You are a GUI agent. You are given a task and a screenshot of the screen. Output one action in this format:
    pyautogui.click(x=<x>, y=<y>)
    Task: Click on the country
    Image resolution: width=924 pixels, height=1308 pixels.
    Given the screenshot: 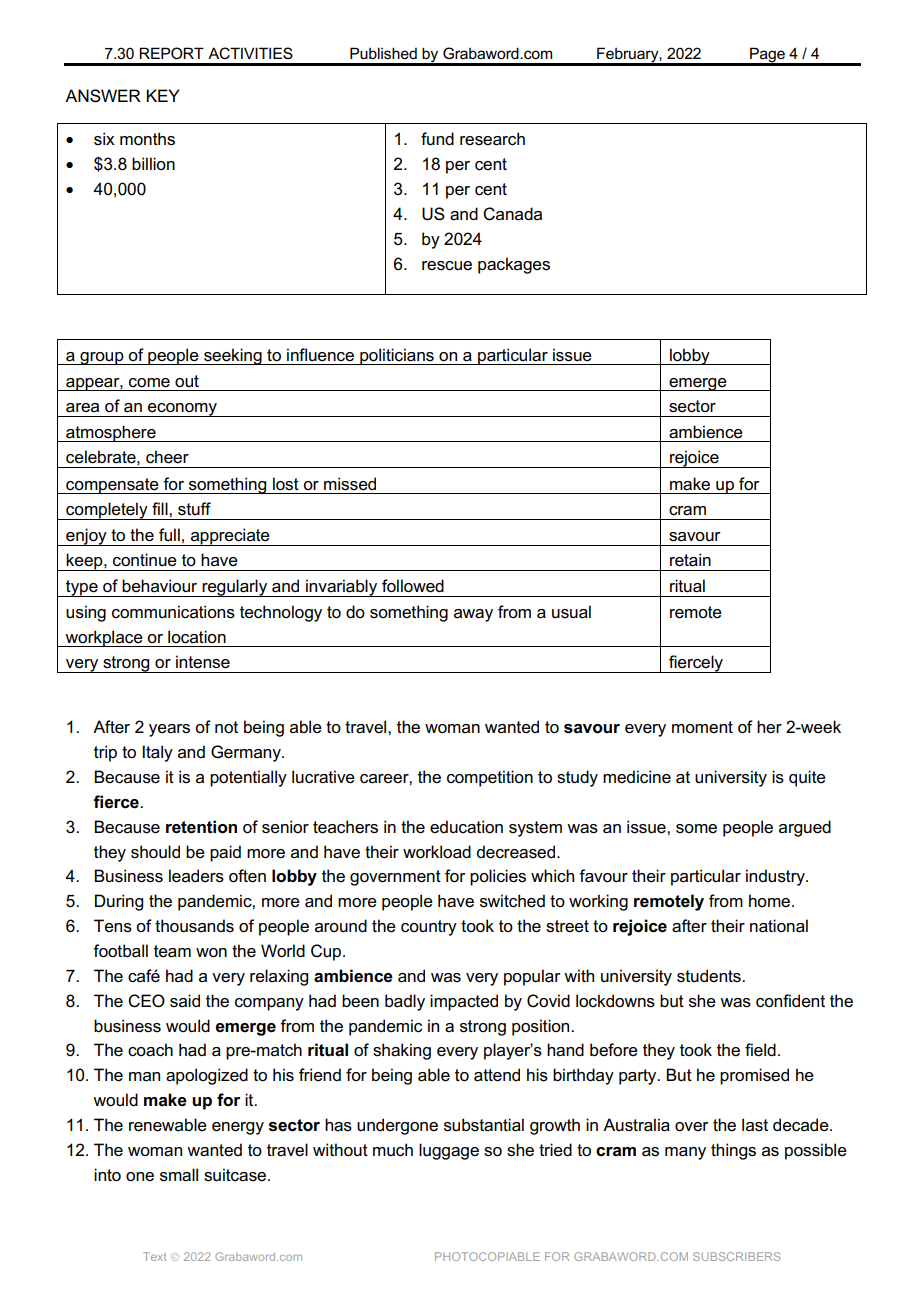 What is the action you would take?
    pyautogui.click(x=429, y=928)
